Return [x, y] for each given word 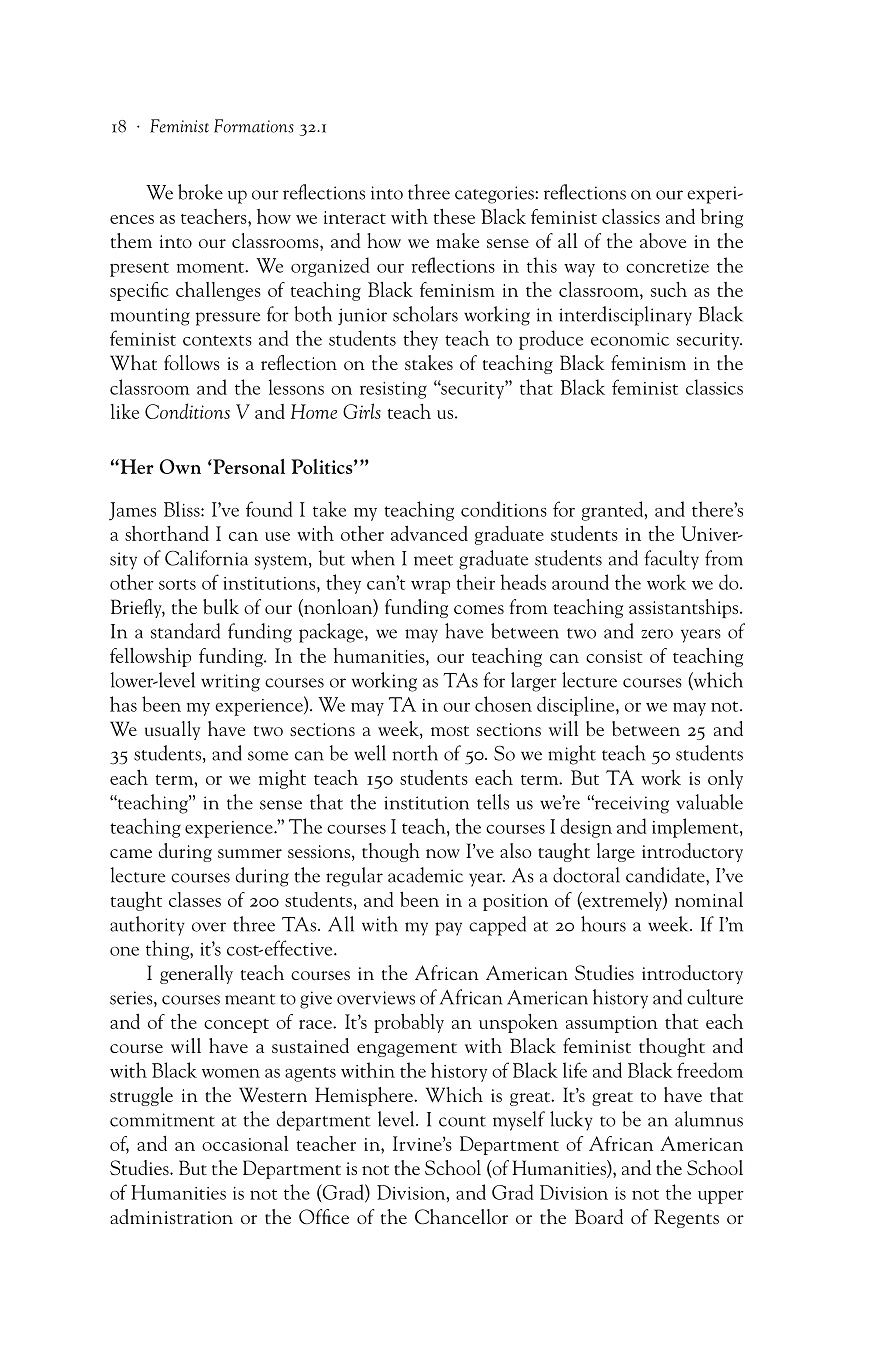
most [450, 731]
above [663, 240]
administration [171, 1216]
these [454, 216]
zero [657, 634]
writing [230, 683]
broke [200, 192]
